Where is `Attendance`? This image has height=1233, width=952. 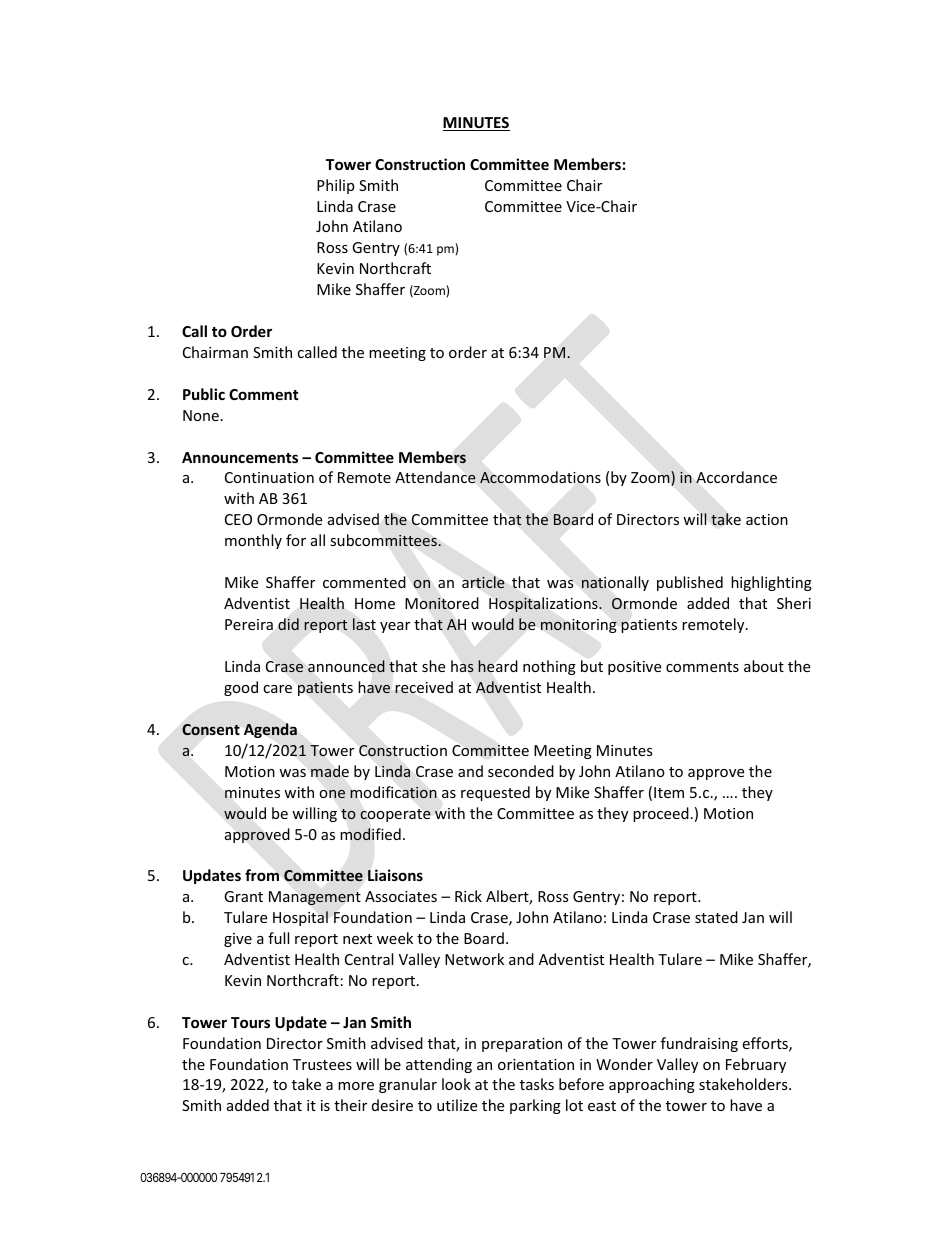
Attendance is located at coordinates (435, 477).
